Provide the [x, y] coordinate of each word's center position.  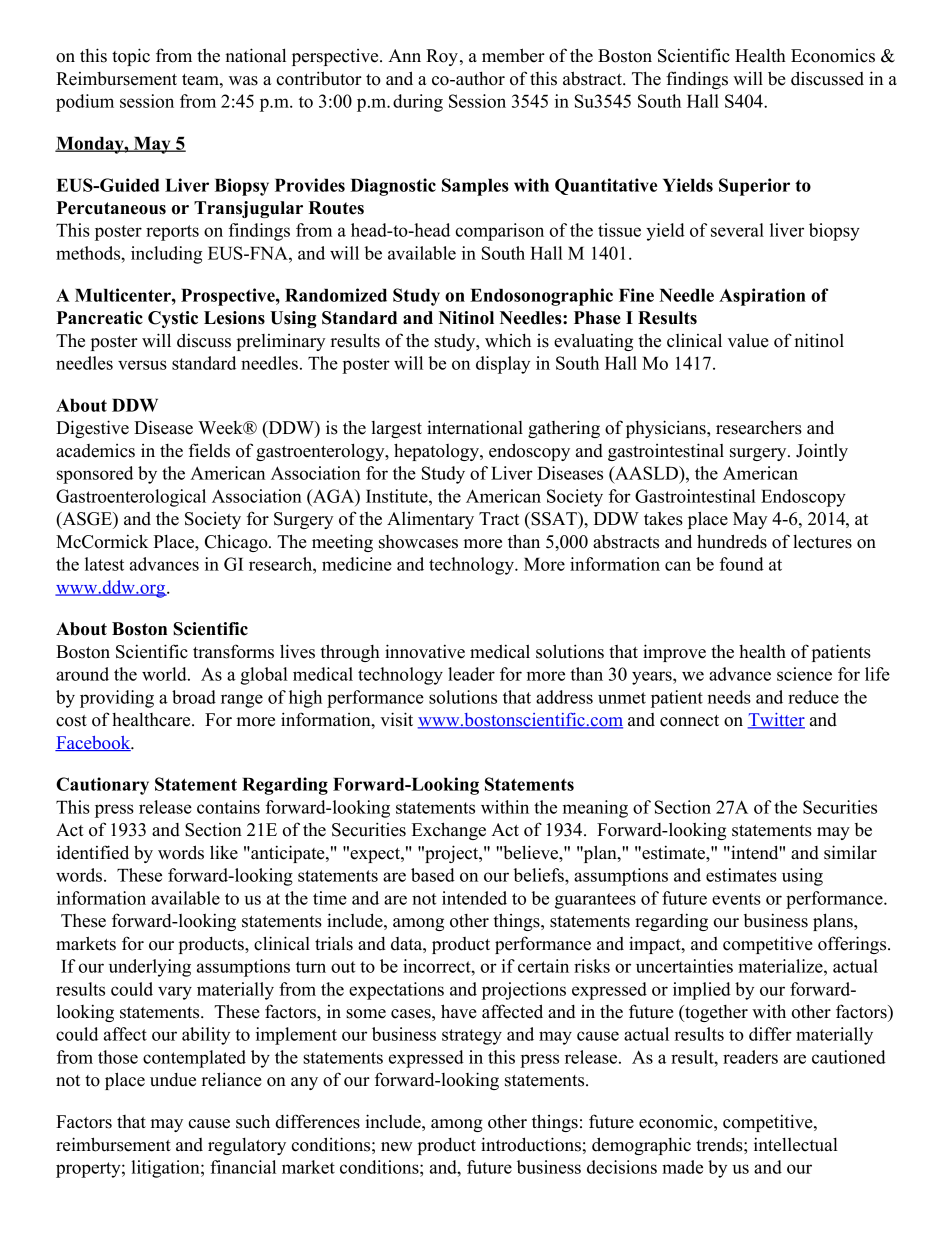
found [742, 564]
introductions [531, 1144]
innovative [425, 651]
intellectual [796, 1144]
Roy [442, 57]
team [201, 80]
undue [173, 1080]
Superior [754, 187]
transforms [233, 651]
